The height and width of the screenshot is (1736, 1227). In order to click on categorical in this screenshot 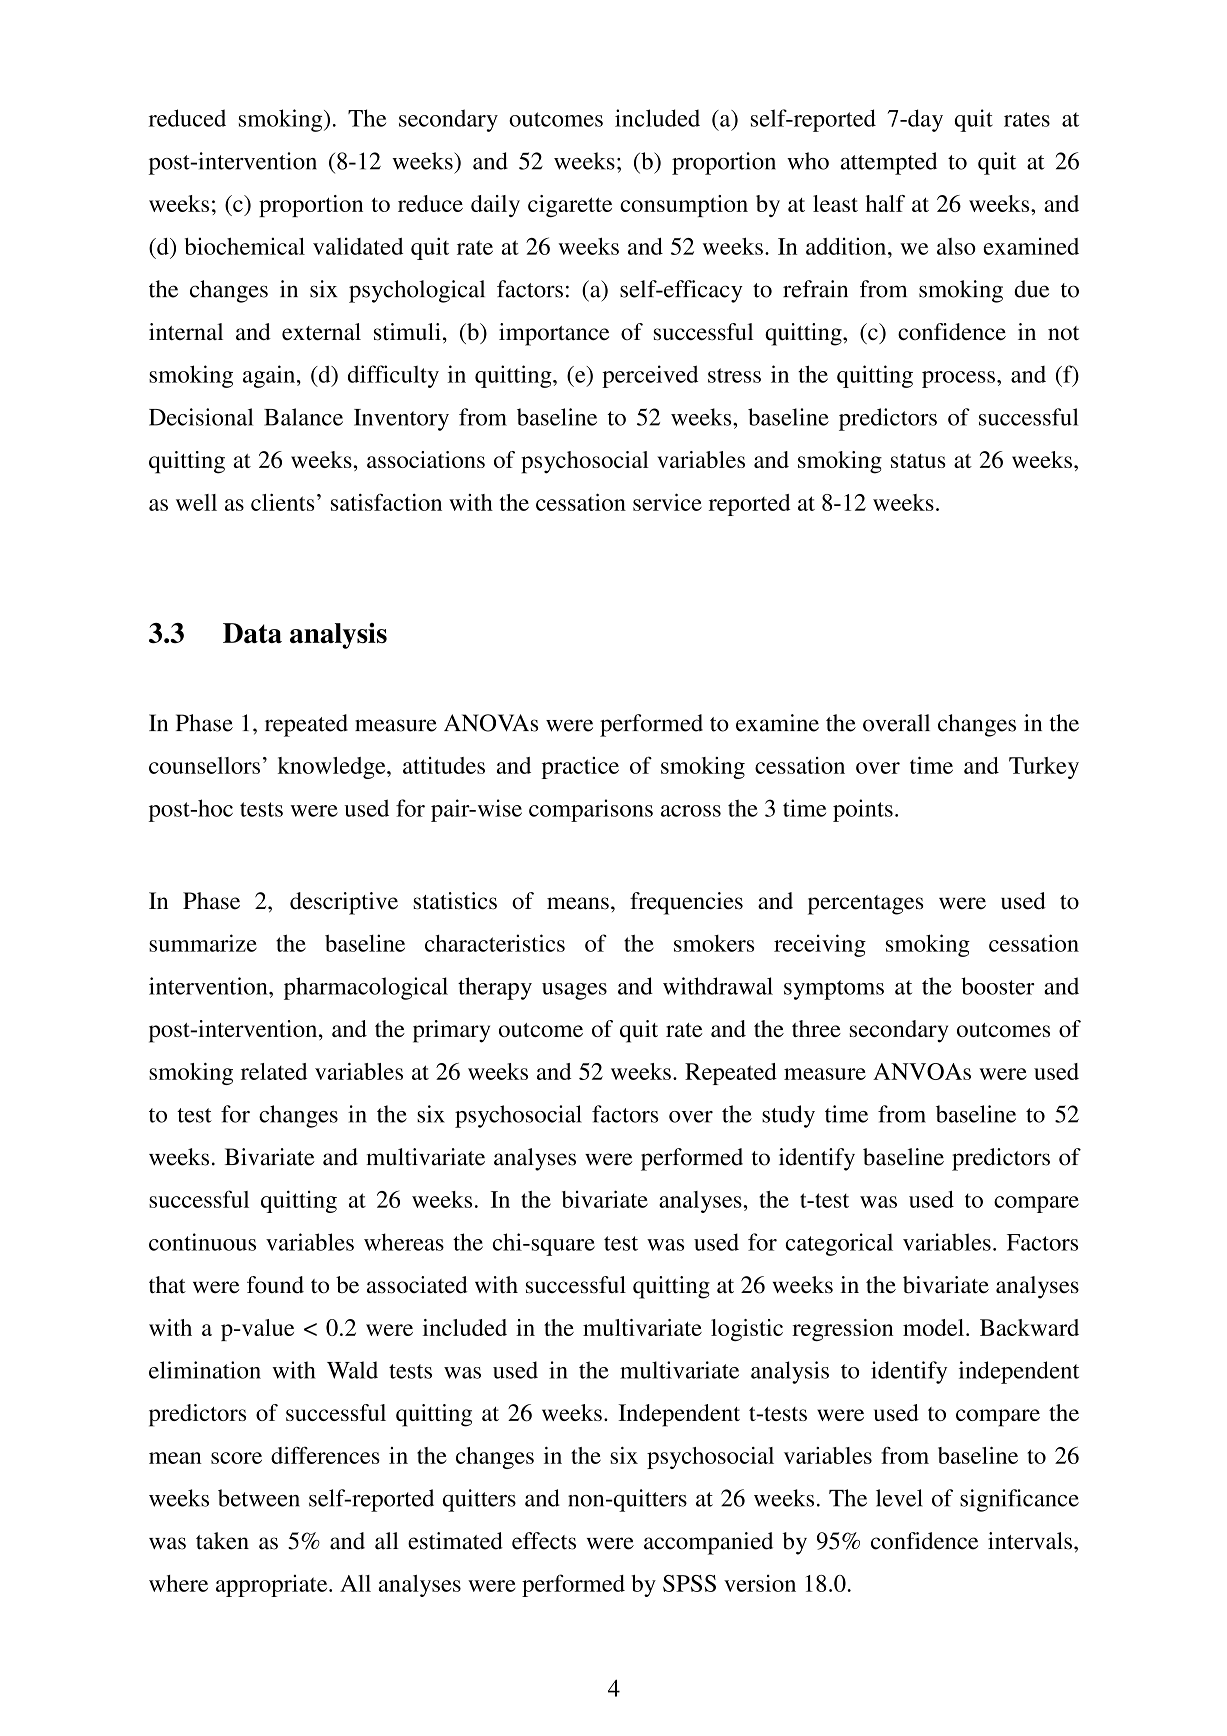, I will do `click(839, 1244)`.
